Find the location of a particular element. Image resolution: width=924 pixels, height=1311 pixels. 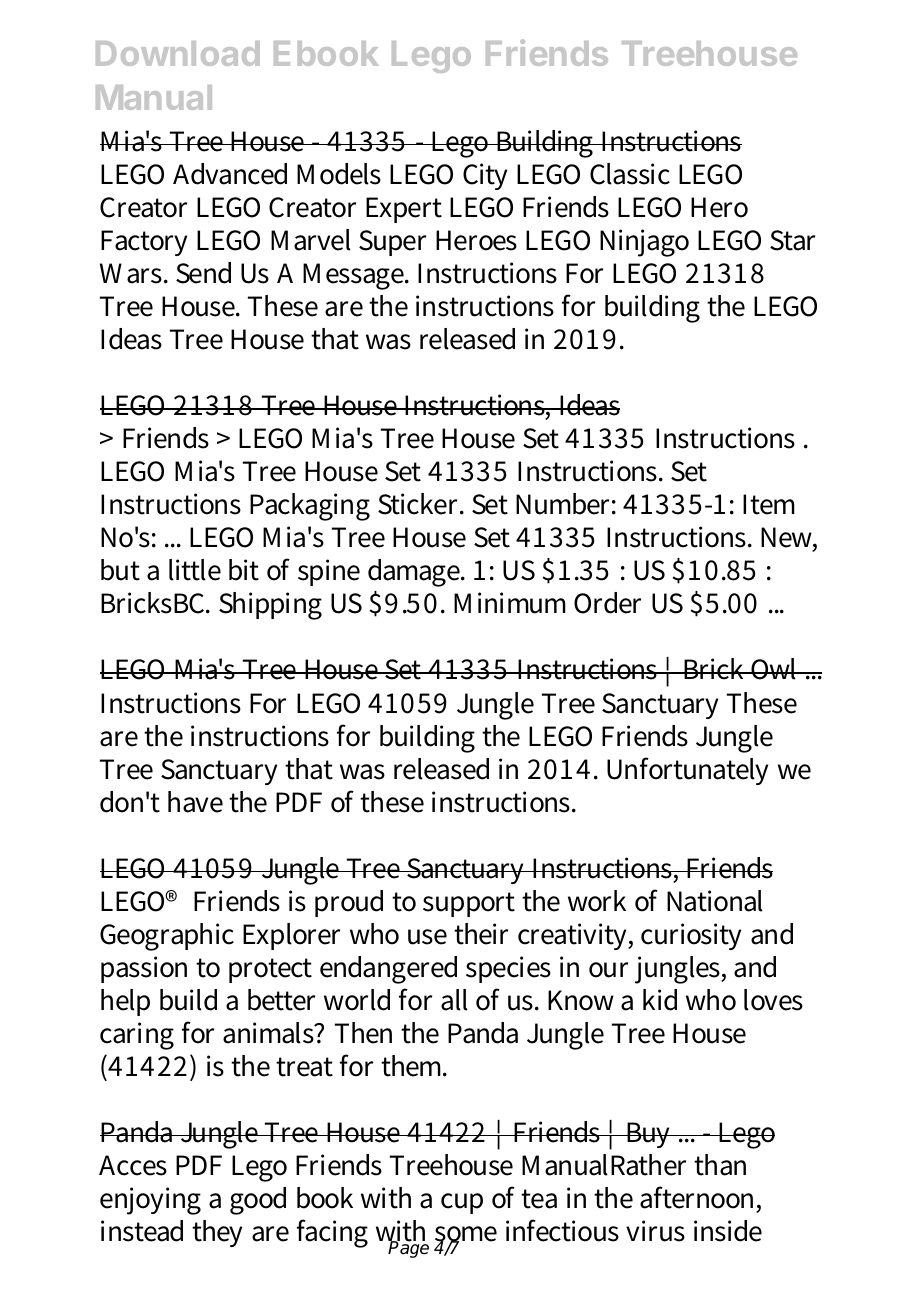

Item is located at coordinates (769, 504).
